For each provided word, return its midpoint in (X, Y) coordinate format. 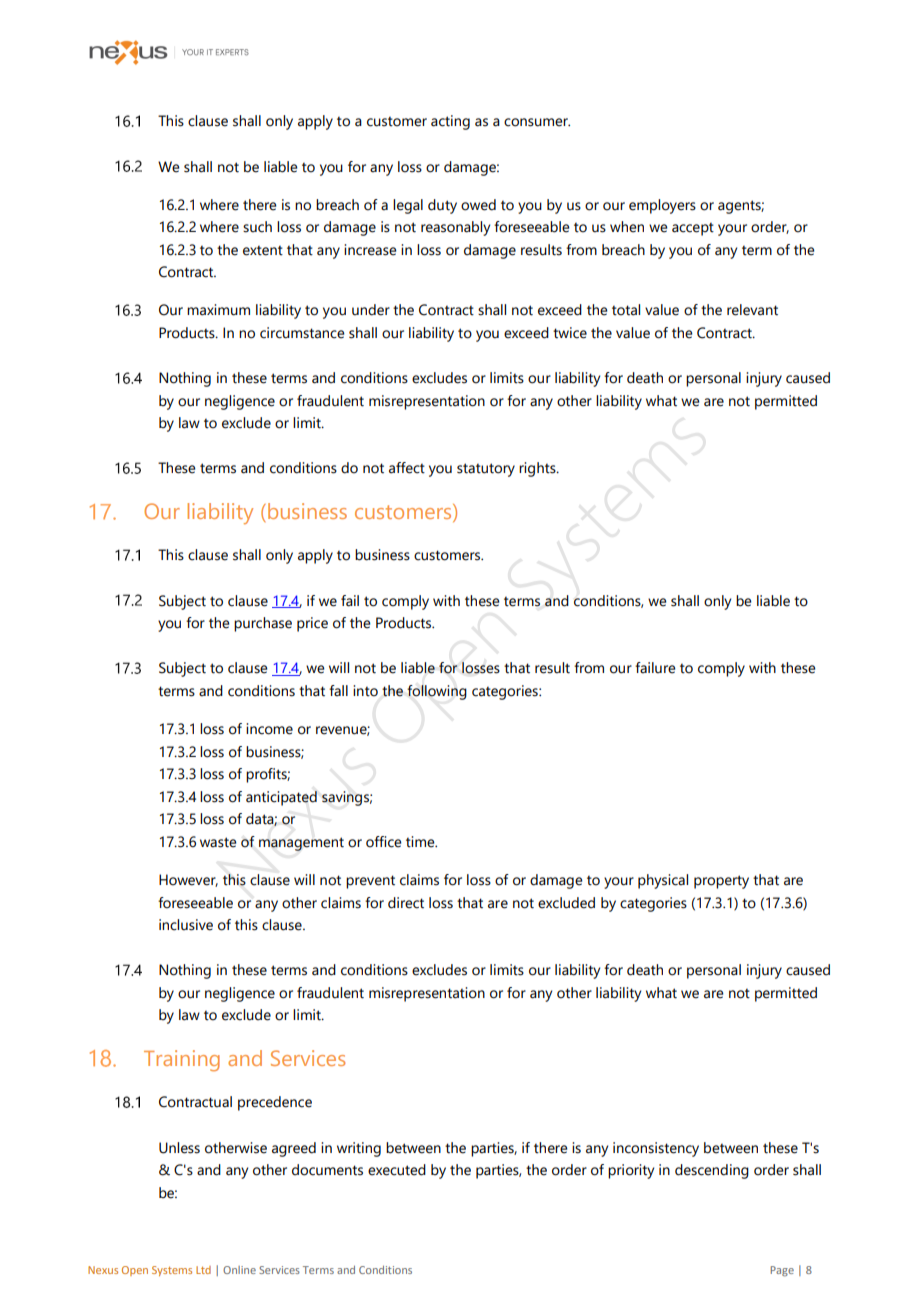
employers (662, 206)
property (721, 882)
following (437, 692)
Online (239, 1270)
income (269, 729)
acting (450, 122)
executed (397, 1170)
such (257, 227)
